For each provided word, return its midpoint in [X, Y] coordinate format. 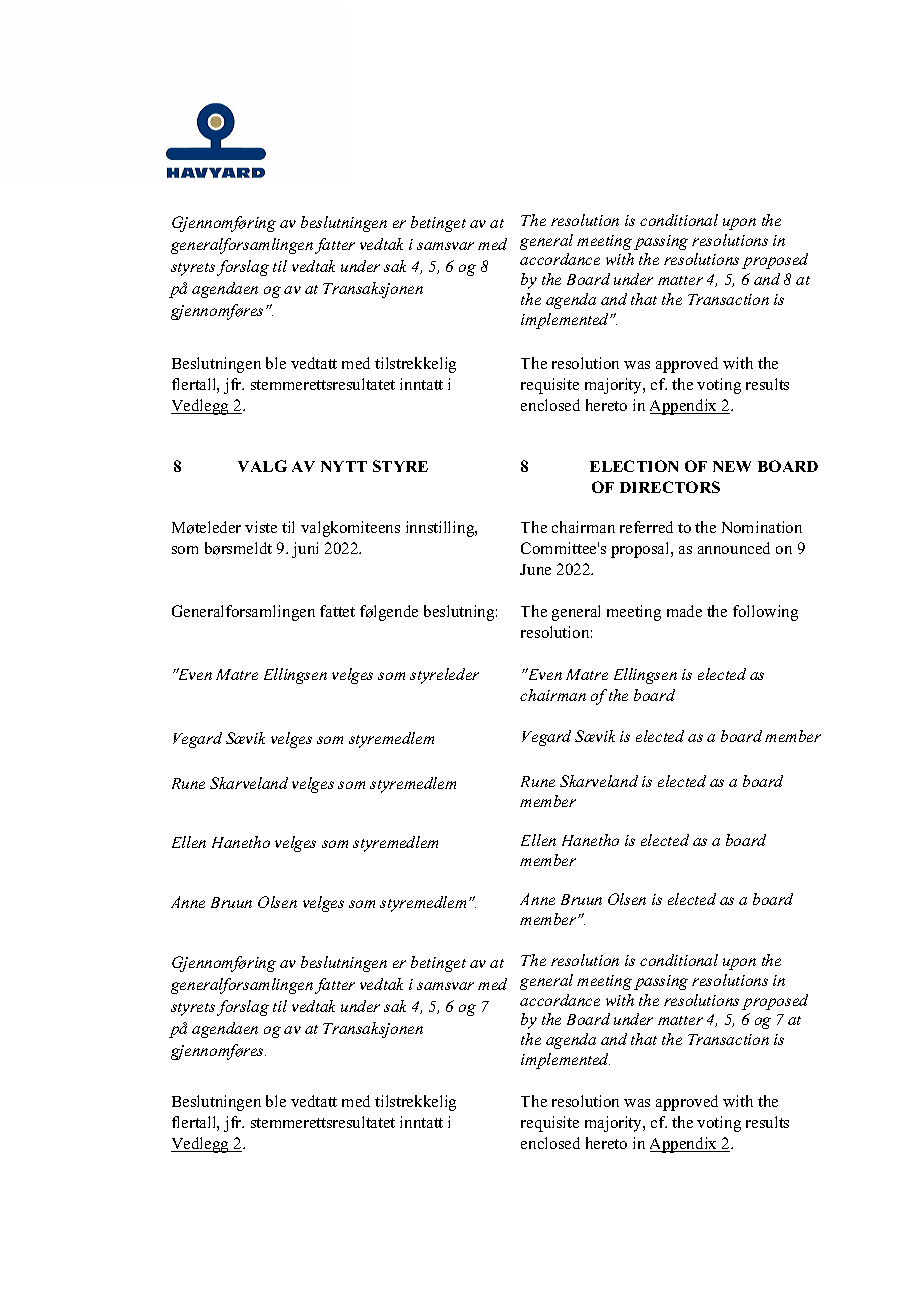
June [535, 569]
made [684, 611]
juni [305, 550]
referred [646, 527]
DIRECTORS [670, 487]
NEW [732, 466]
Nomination [762, 527]
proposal [641, 550]
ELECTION [634, 466]
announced [734, 548]
